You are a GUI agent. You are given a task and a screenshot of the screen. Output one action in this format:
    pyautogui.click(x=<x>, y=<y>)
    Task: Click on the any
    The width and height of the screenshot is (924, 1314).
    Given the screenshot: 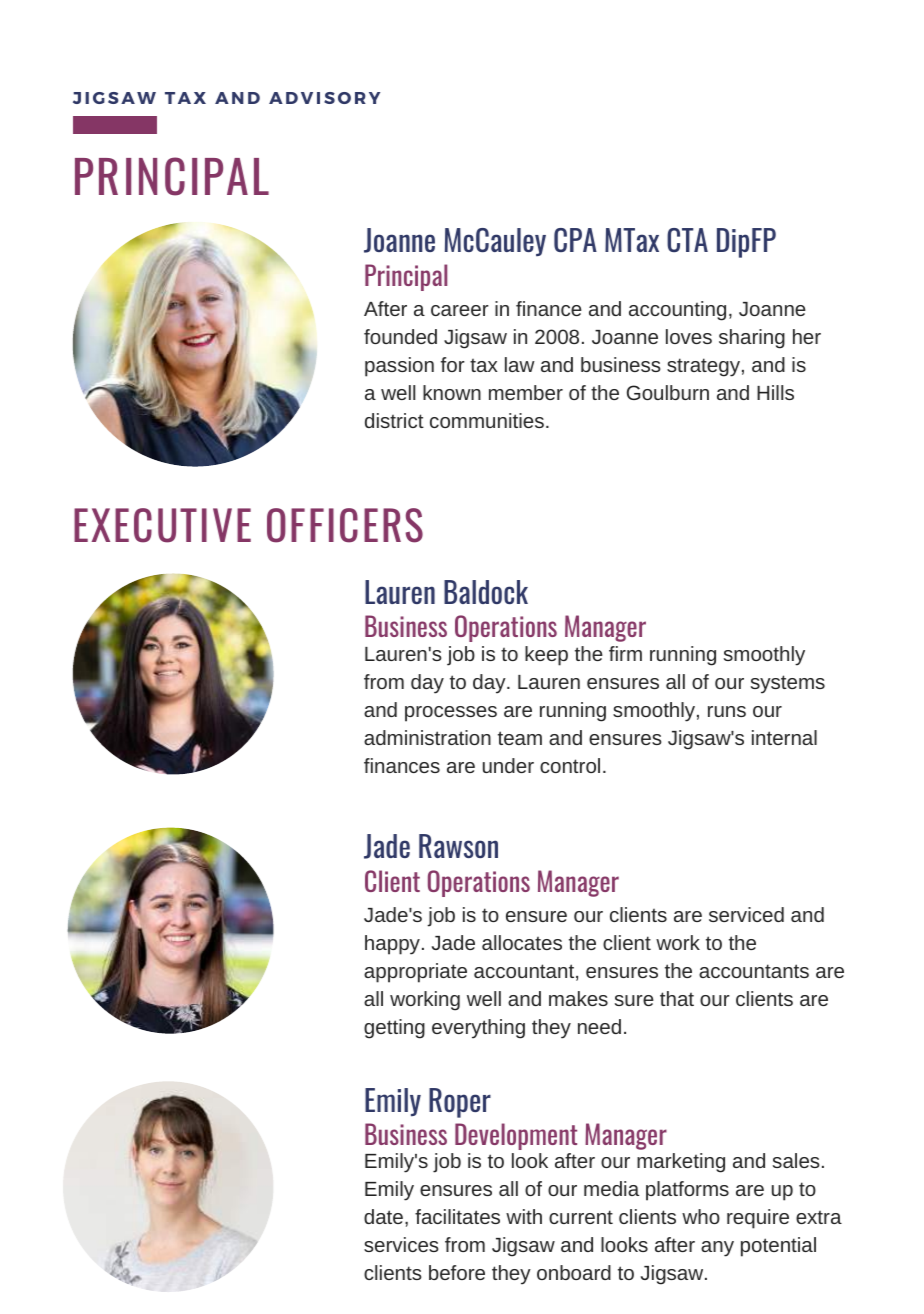 What is the action you would take?
    pyautogui.click(x=717, y=1249)
